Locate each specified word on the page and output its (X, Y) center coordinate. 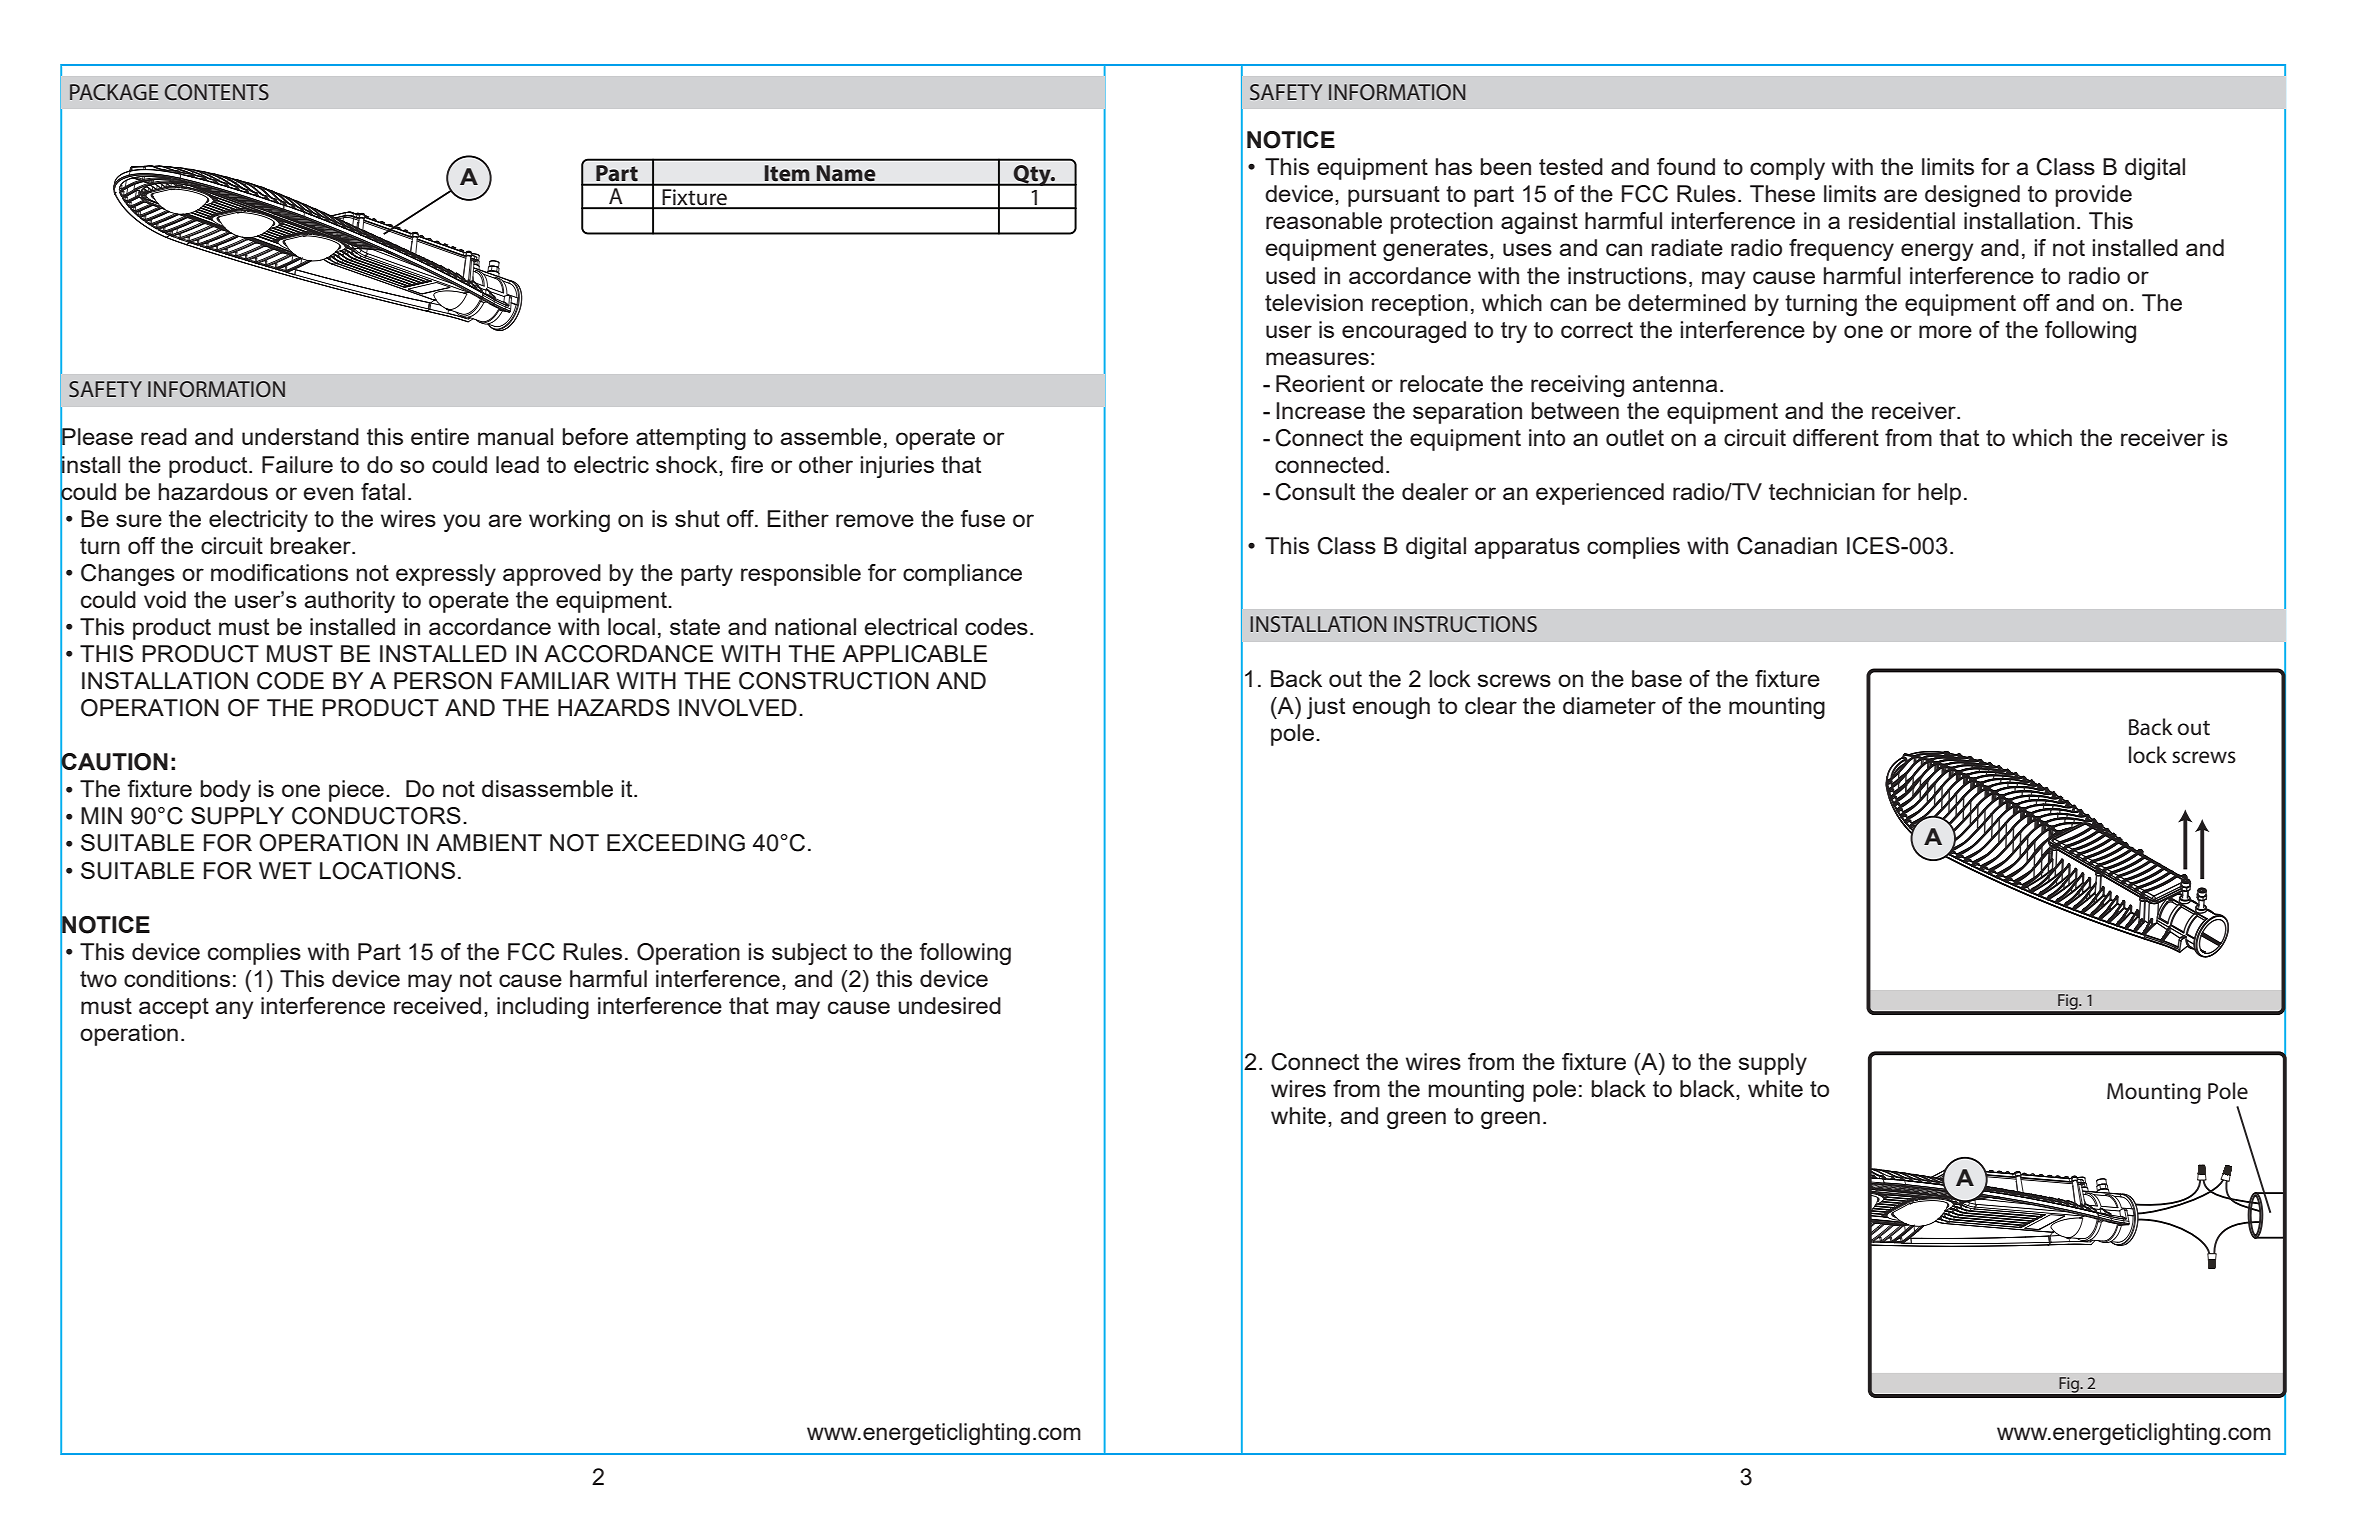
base (1657, 678)
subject (809, 954)
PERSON (443, 681)
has (1454, 166)
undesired (949, 1005)
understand (300, 436)
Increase (1320, 410)
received (437, 1005)
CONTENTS (217, 92)
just (1326, 708)
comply (1787, 169)
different (1836, 437)
